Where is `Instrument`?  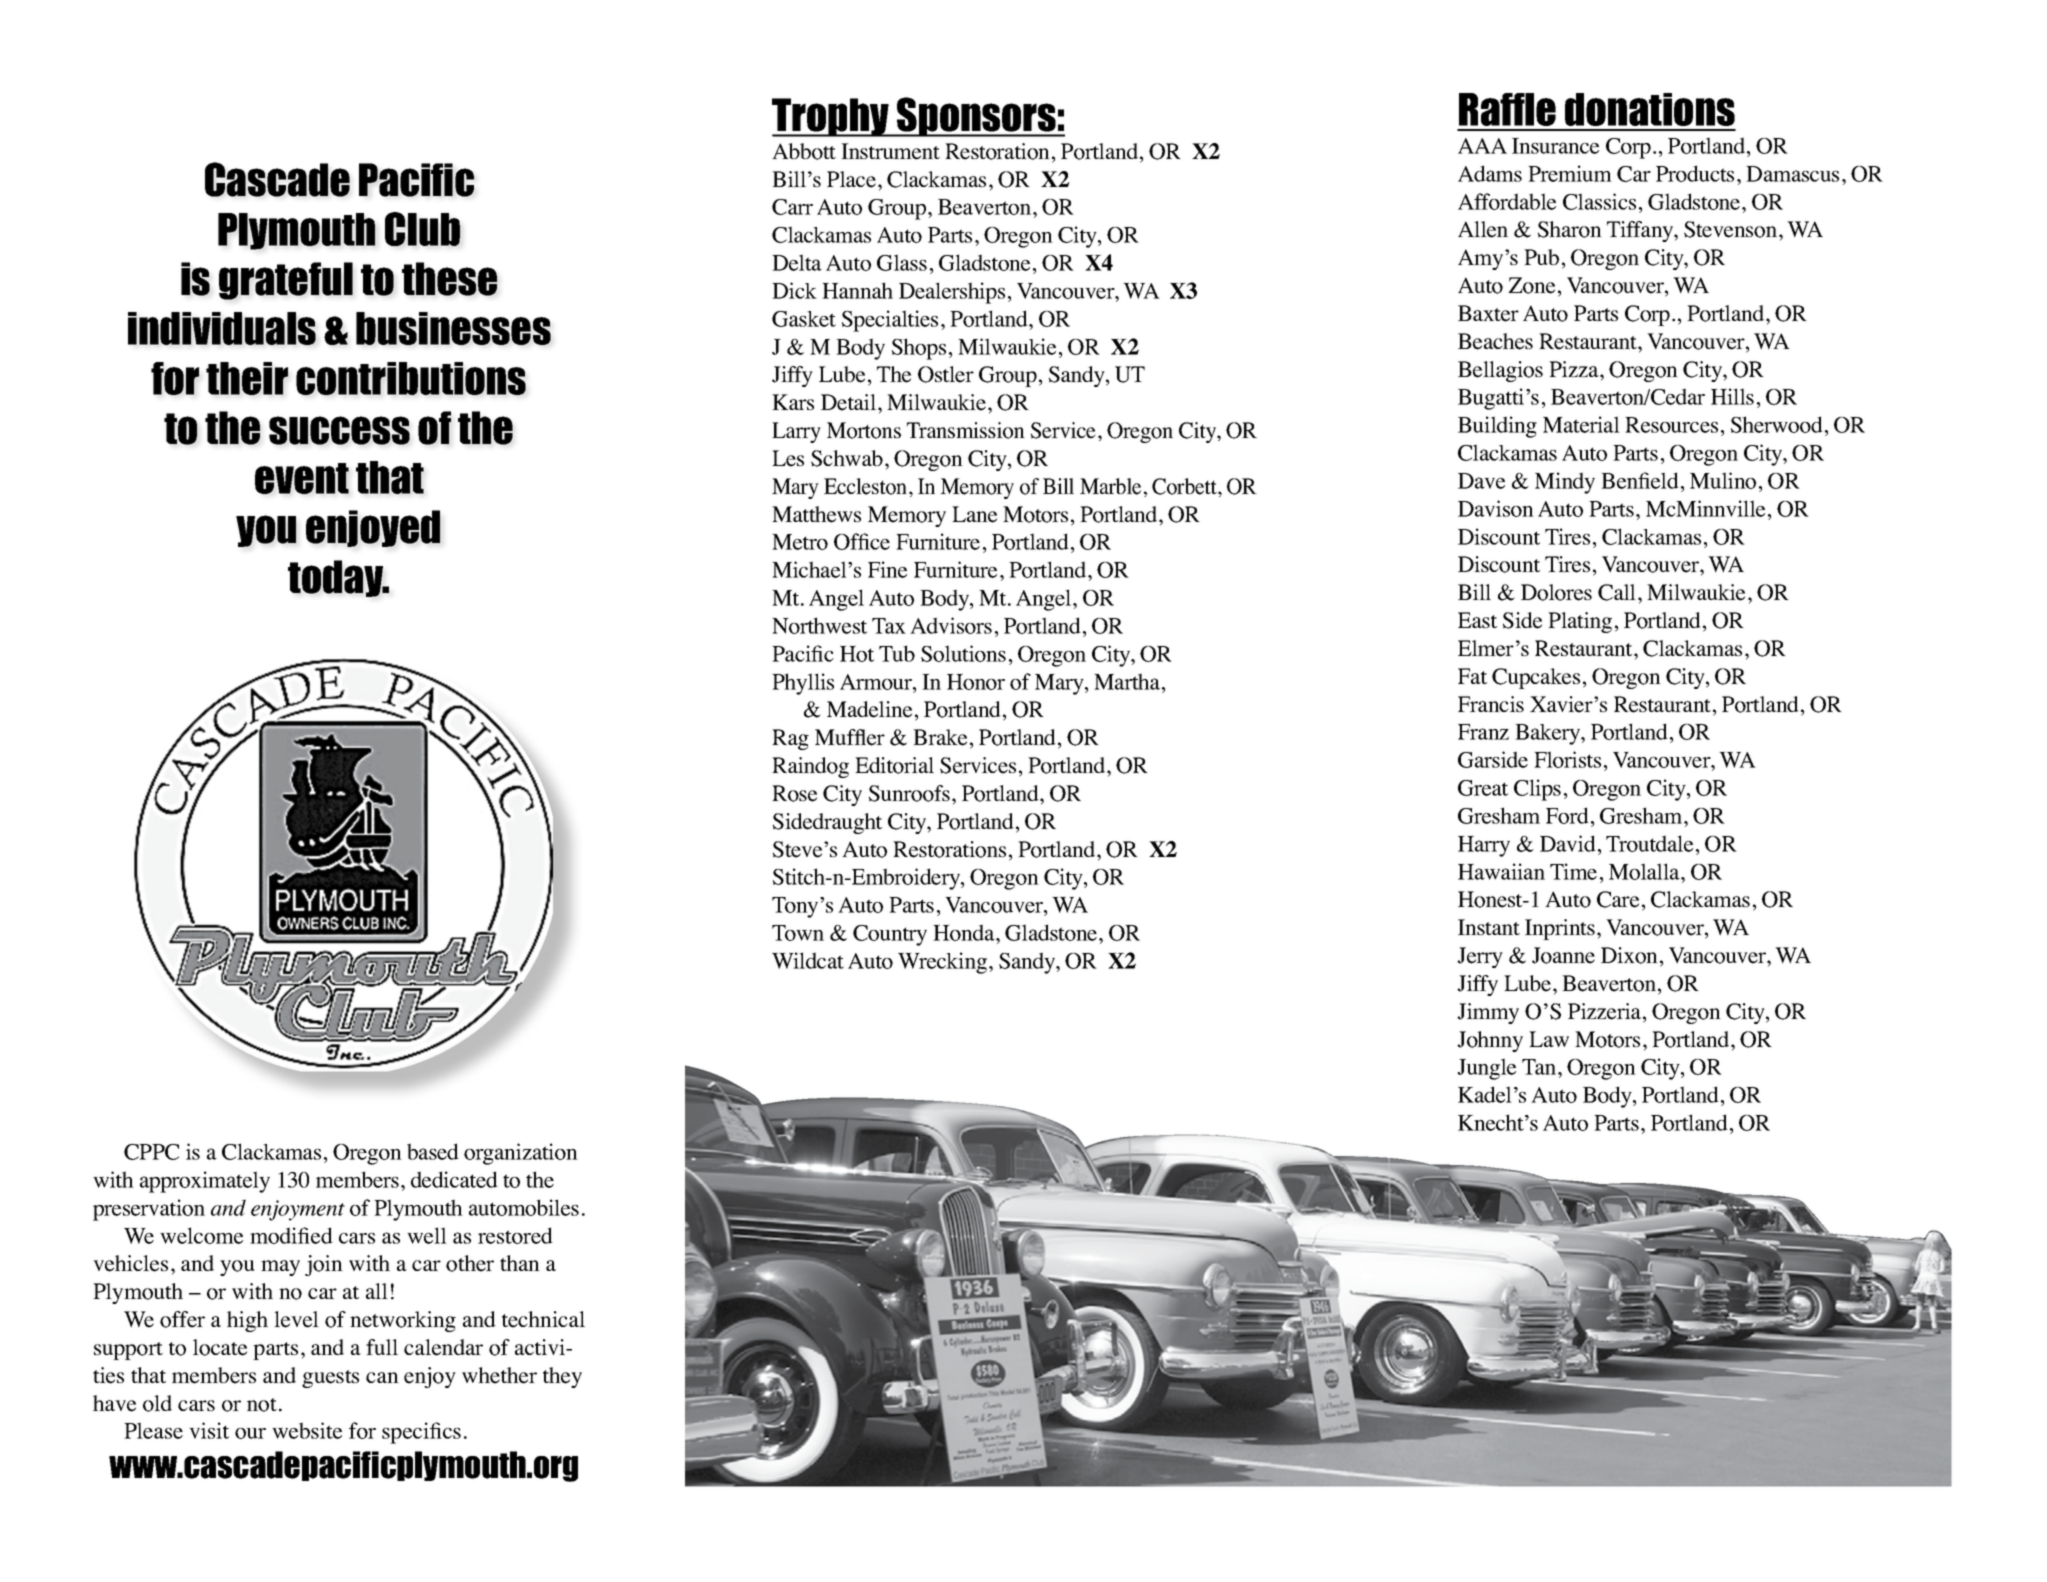 Instrument is located at coordinates (890, 151).
